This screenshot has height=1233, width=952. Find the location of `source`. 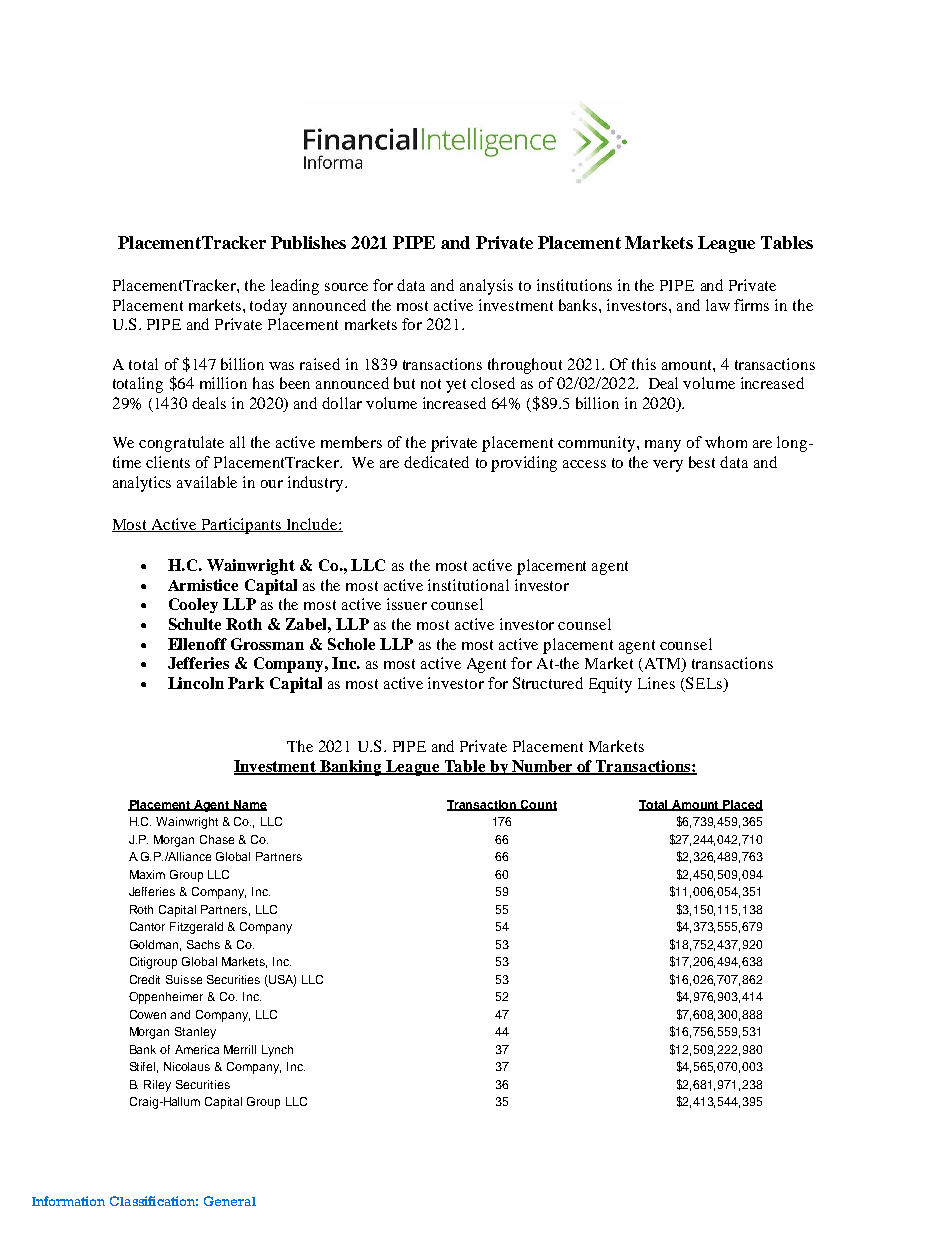

source is located at coordinates (346, 287).
